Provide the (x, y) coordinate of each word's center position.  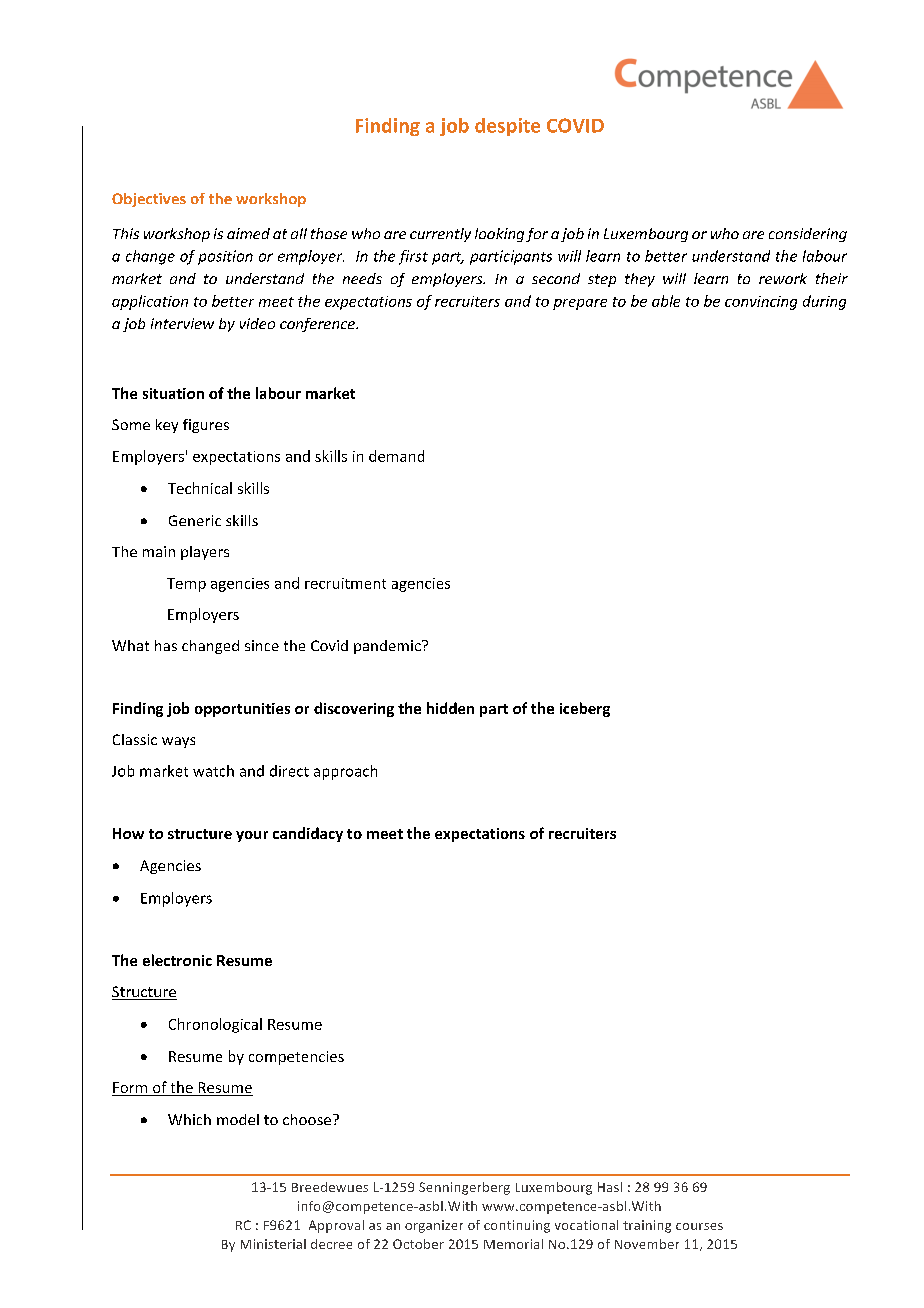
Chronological (215, 1025)
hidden (450, 708)
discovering (354, 709)
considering (808, 235)
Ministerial (273, 1244)
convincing (761, 303)
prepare (580, 304)
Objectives (149, 200)
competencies (296, 1058)
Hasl (610, 1187)
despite (507, 127)
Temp (186, 585)
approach (345, 772)
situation (173, 393)
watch (213, 771)
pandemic (388, 647)
